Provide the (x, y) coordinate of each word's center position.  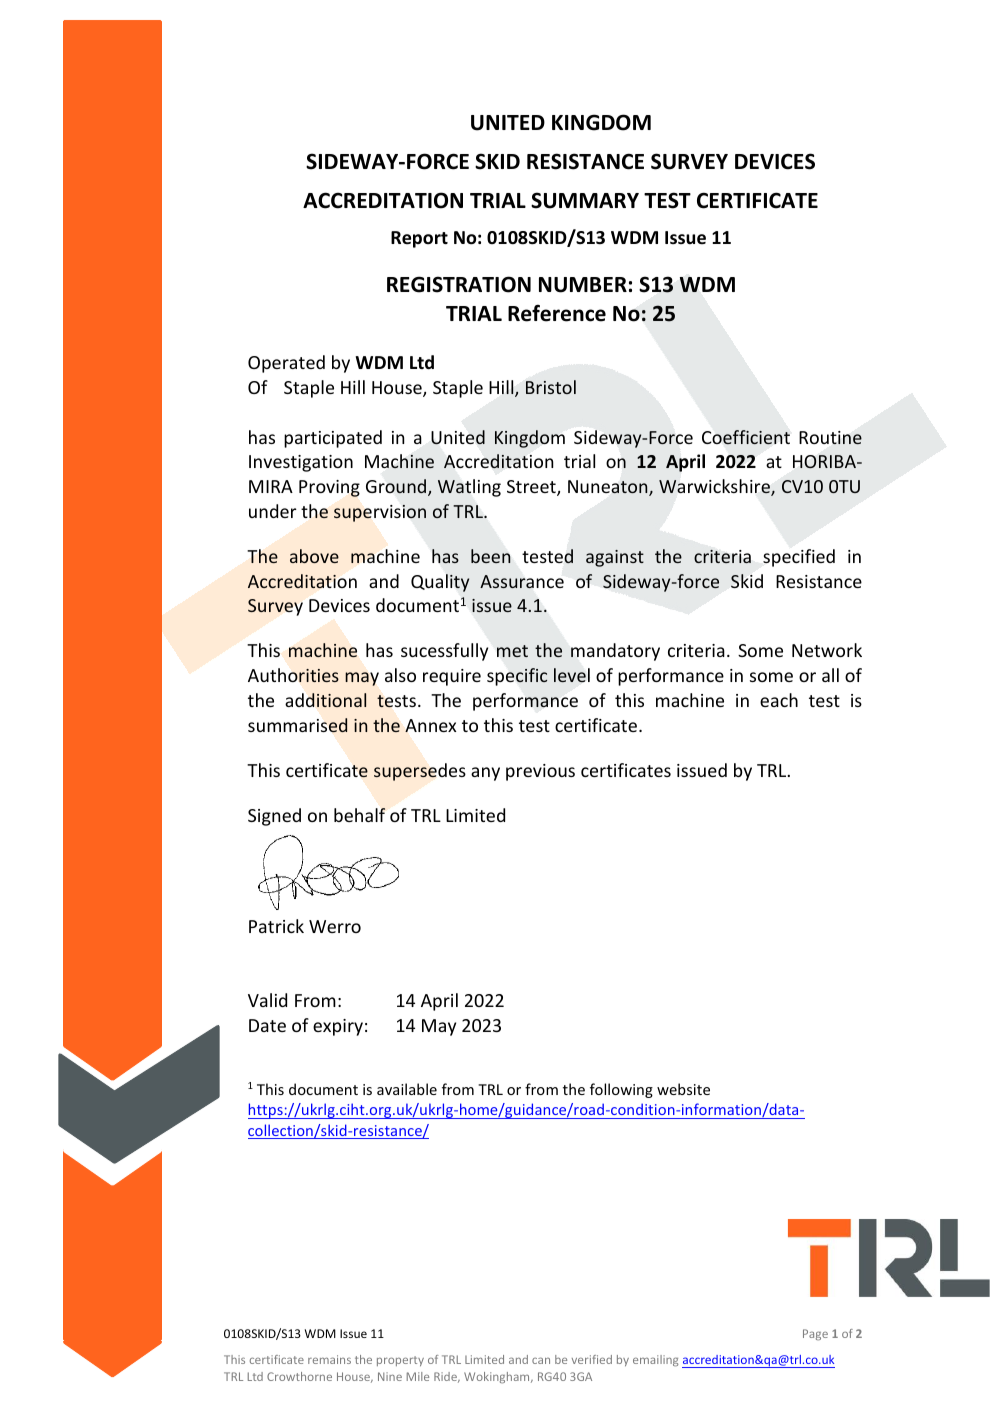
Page (815, 1335)
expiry (338, 1027)
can (541, 1360)
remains (329, 1359)
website (683, 1089)
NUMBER (583, 285)
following (621, 1090)
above (314, 556)
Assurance (522, 581)
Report (419, 239)
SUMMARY (585, 200)
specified (799, 558)
